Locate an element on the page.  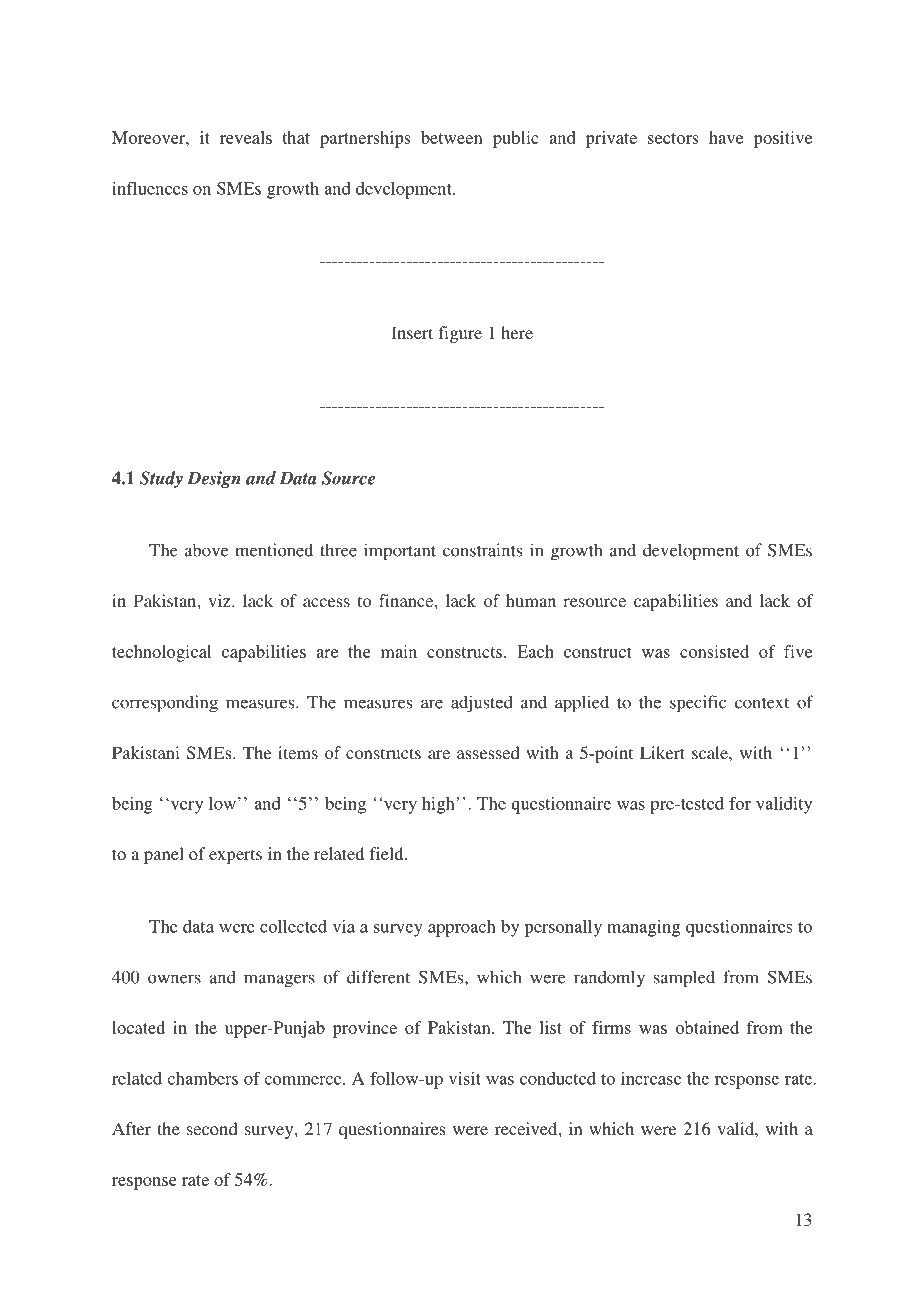
field is located at coordinates (388, 853).
